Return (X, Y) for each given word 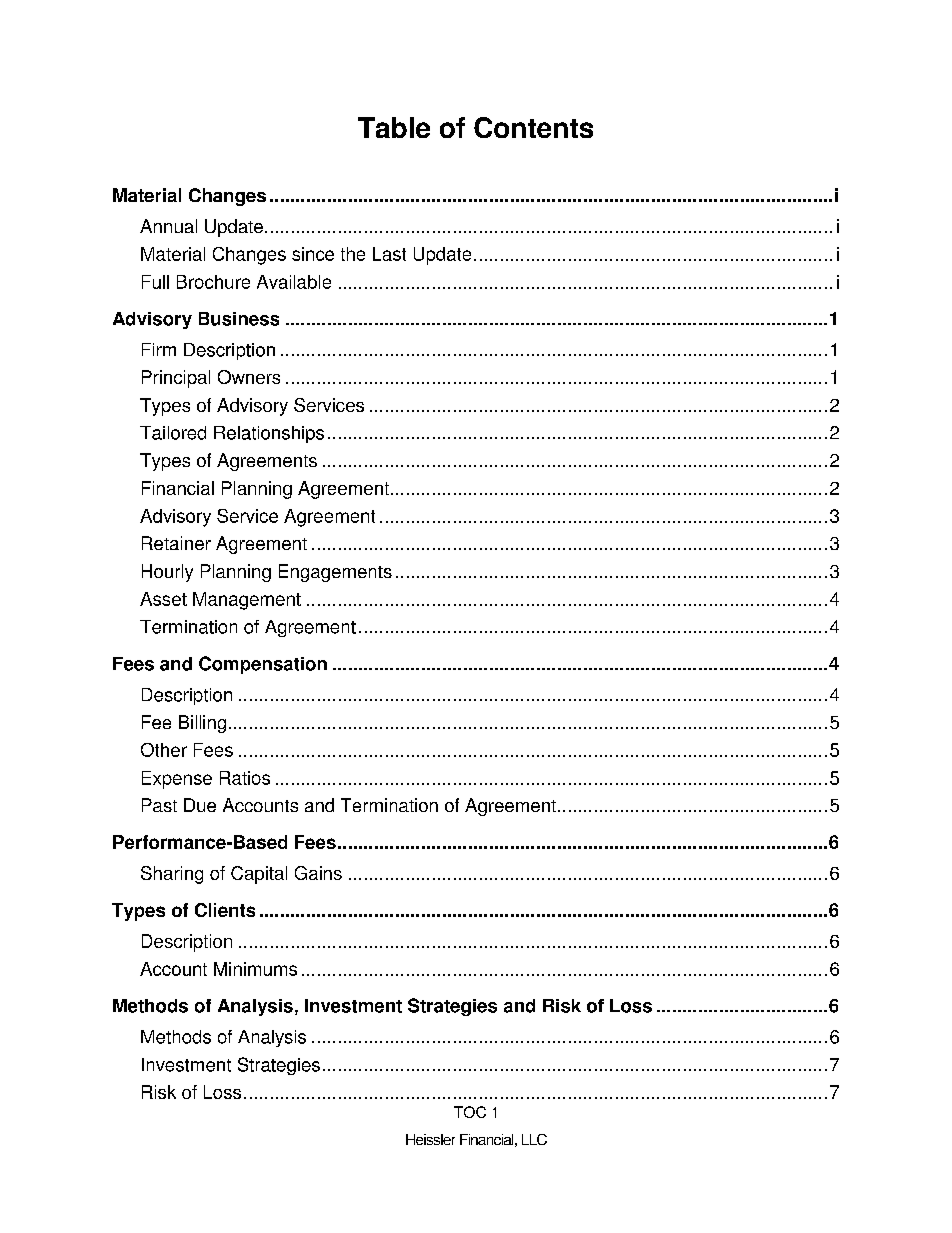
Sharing (172, 875)
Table (394, 127)
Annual (168, 226)
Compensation (263, 665)
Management (247, 601)
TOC (470, 1112)
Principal (176, 379)
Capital (259, 875)
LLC (534, 1139)
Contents (533, 127)
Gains (318, 873)
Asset (163, 599)
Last (389, 254)
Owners (249, 377)
